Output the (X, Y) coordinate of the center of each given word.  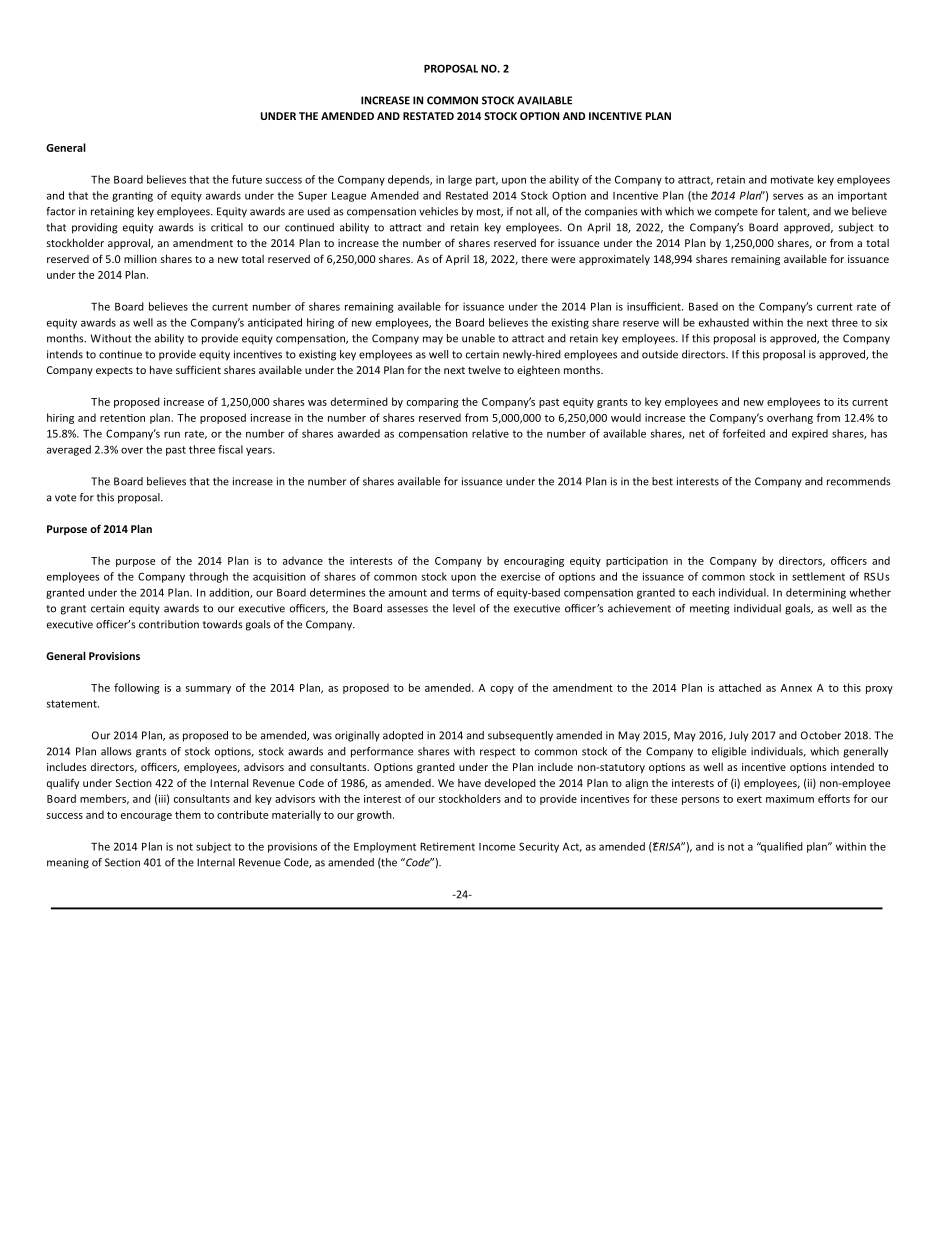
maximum (790, 799)
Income (497, 847)
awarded (359, 433)
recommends (859, 481)
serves (788, 196)
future (247, 179)
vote (65, 498)
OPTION (539, 116)
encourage (146, 817)
